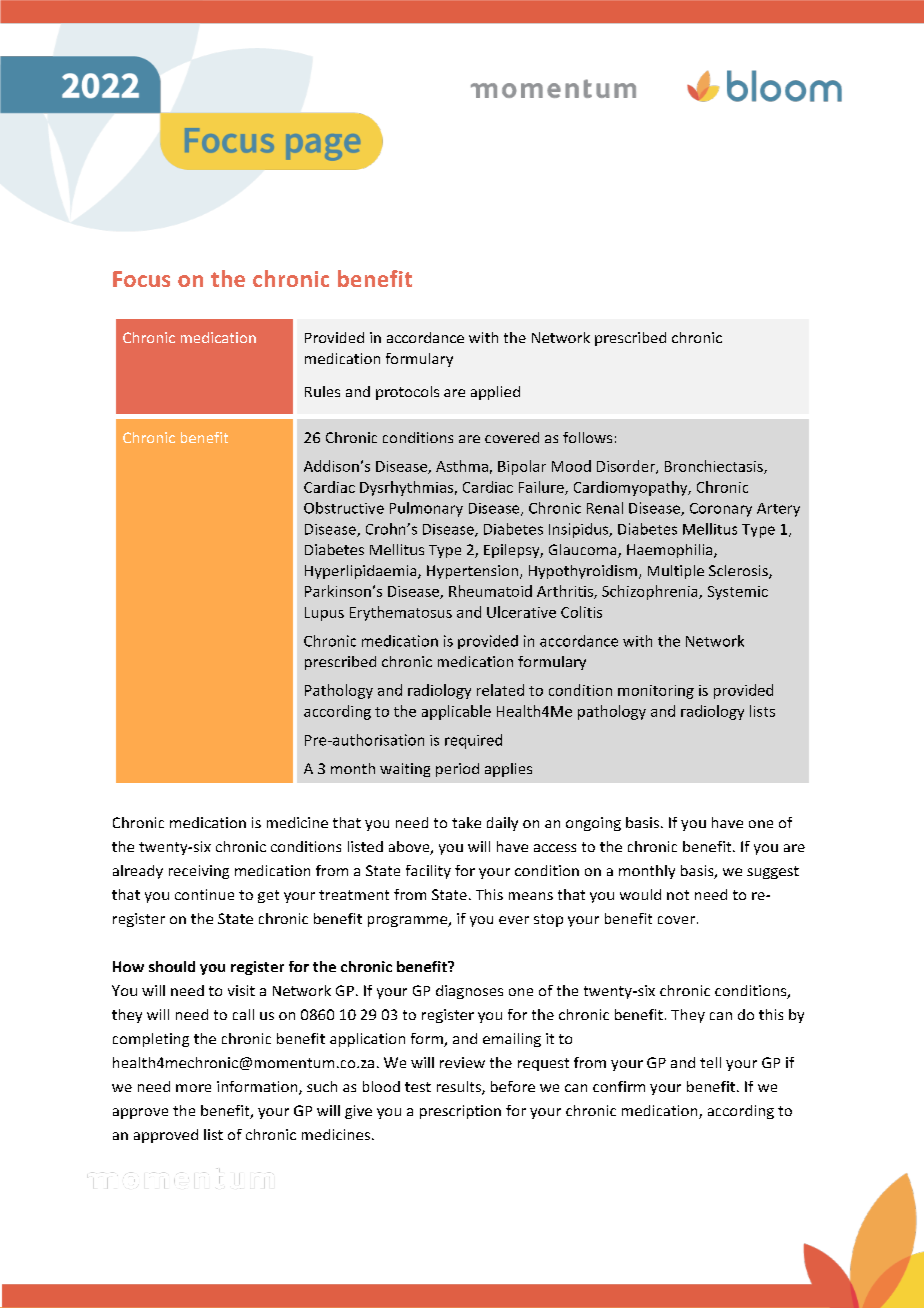 This page has height=1308, width=924. I want to click on ever, so click(514, 920).
